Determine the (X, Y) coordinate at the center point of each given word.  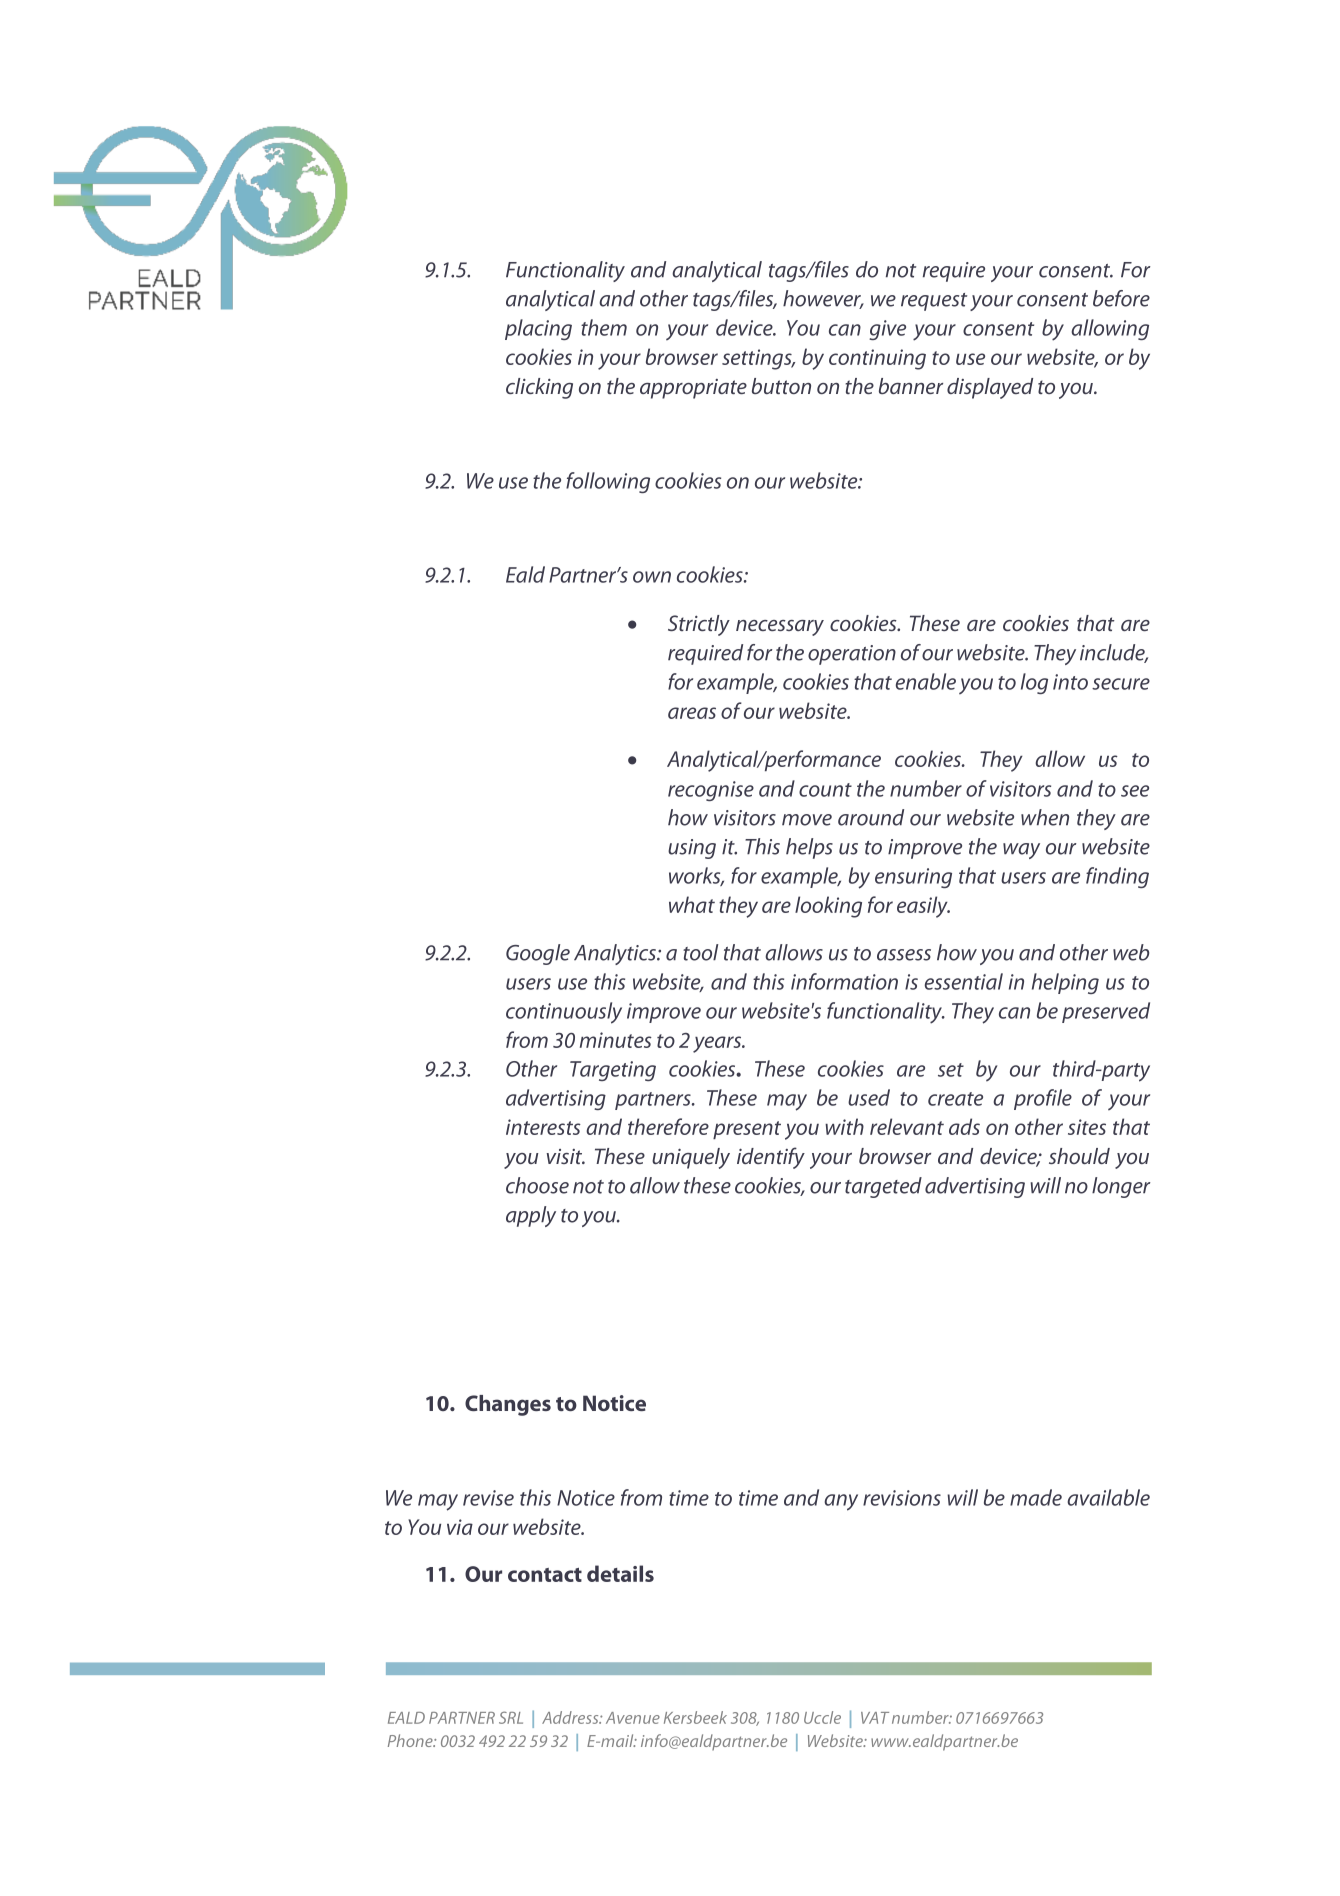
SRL (511, 1717)
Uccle (822, 1717)
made (1036, 1497)
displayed (990, 388)
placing (538, 329)
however (823, 299)
